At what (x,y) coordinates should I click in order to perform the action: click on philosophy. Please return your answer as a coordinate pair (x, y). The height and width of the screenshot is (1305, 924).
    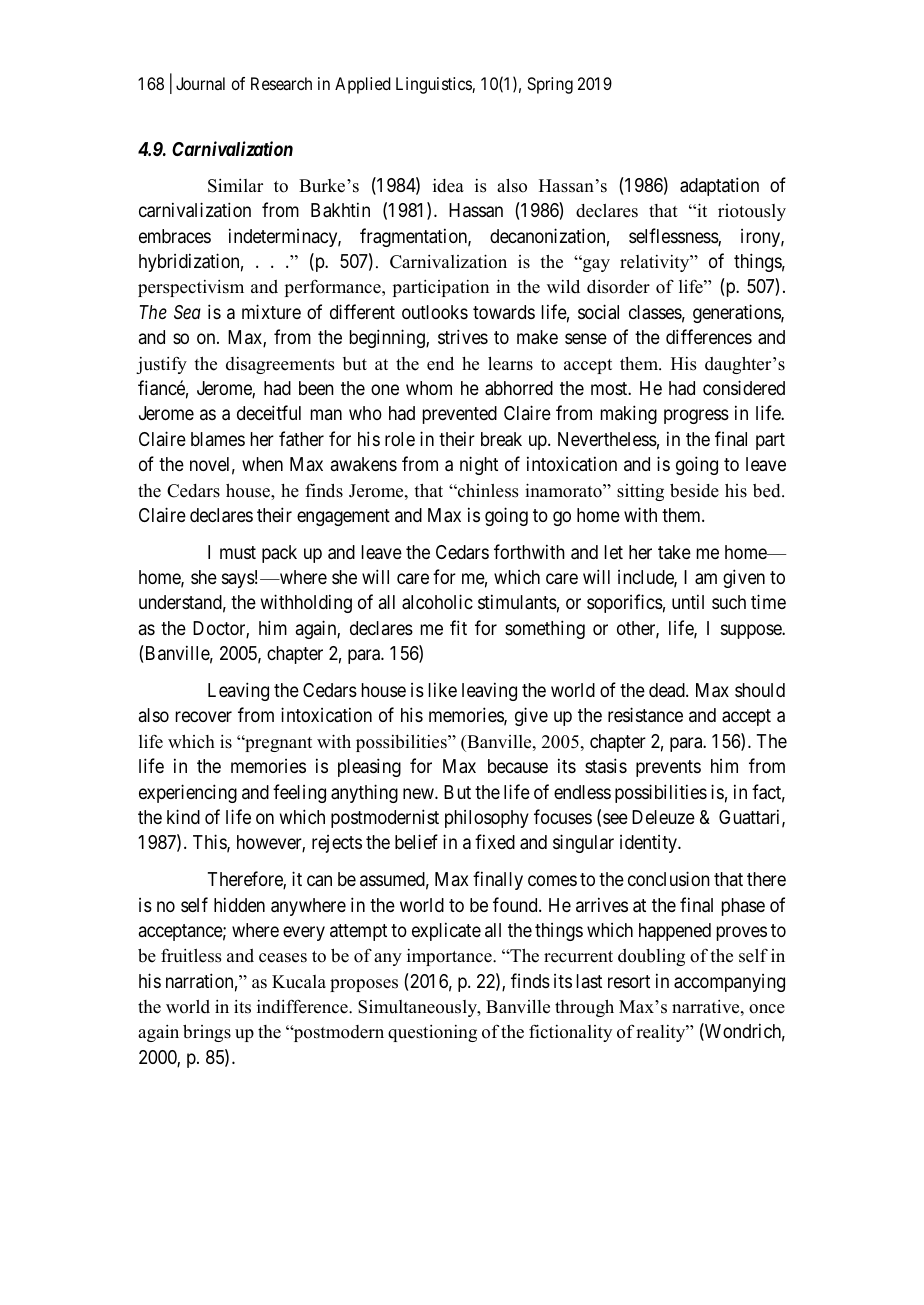
    Looking at the image, I should click on (487, 819).
